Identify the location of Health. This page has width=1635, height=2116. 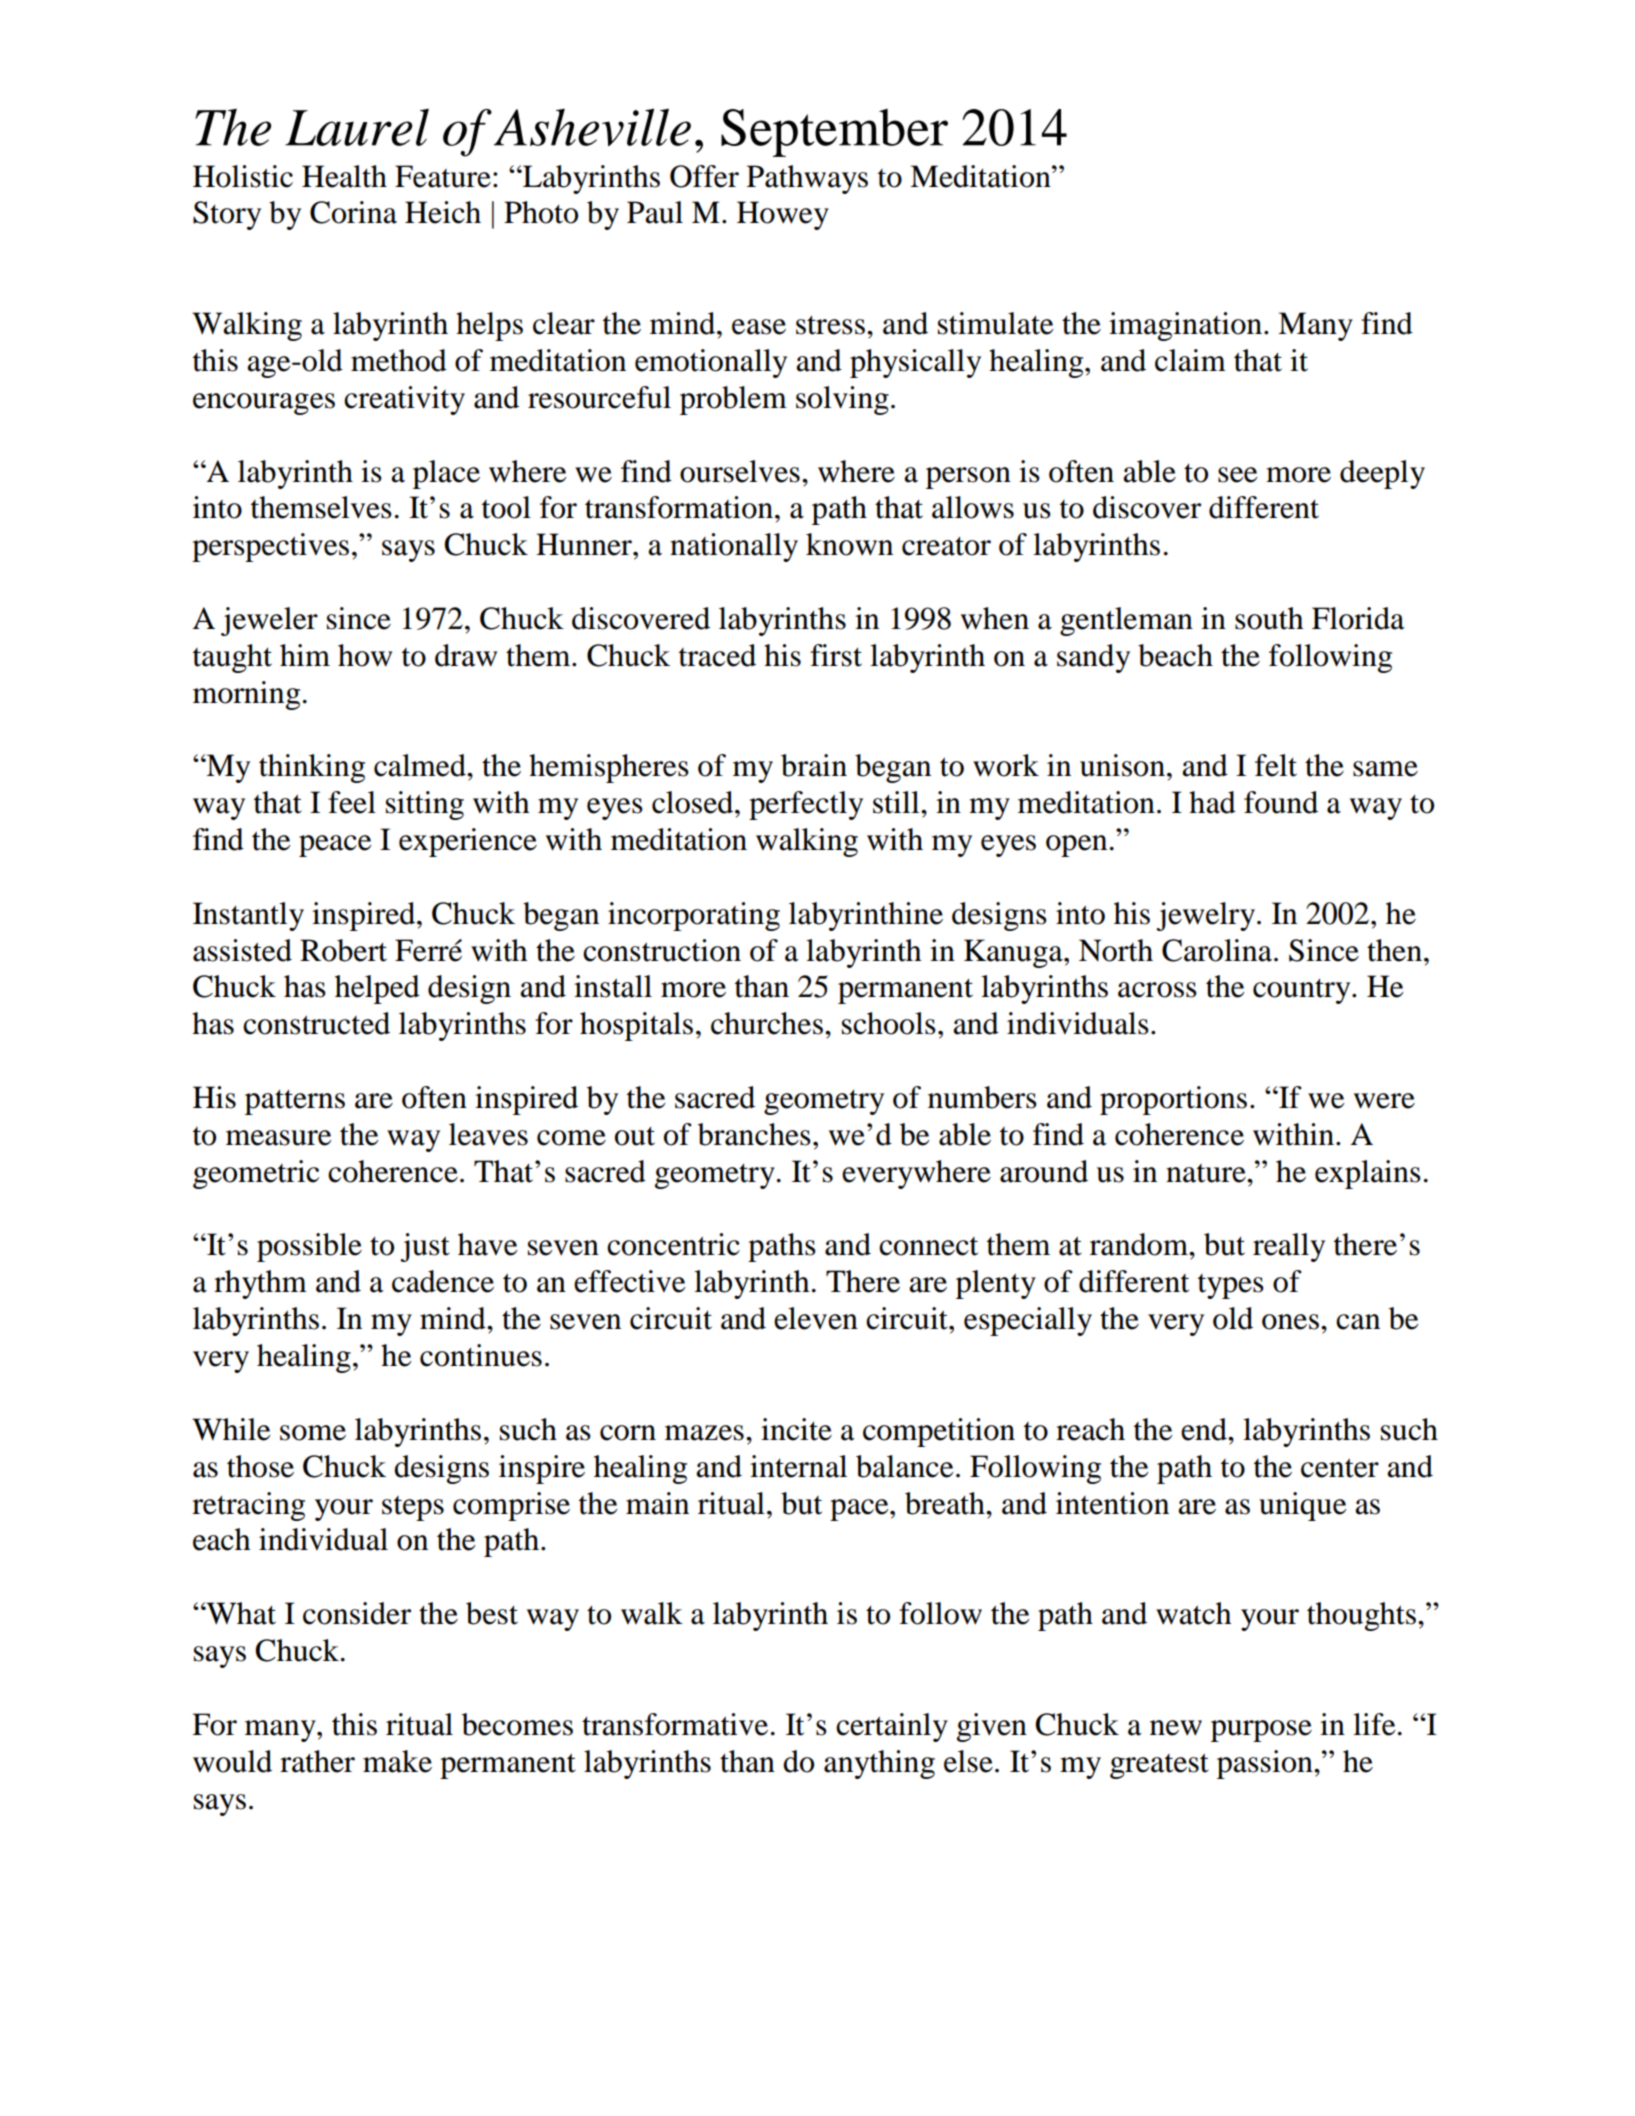
(344, 176).
